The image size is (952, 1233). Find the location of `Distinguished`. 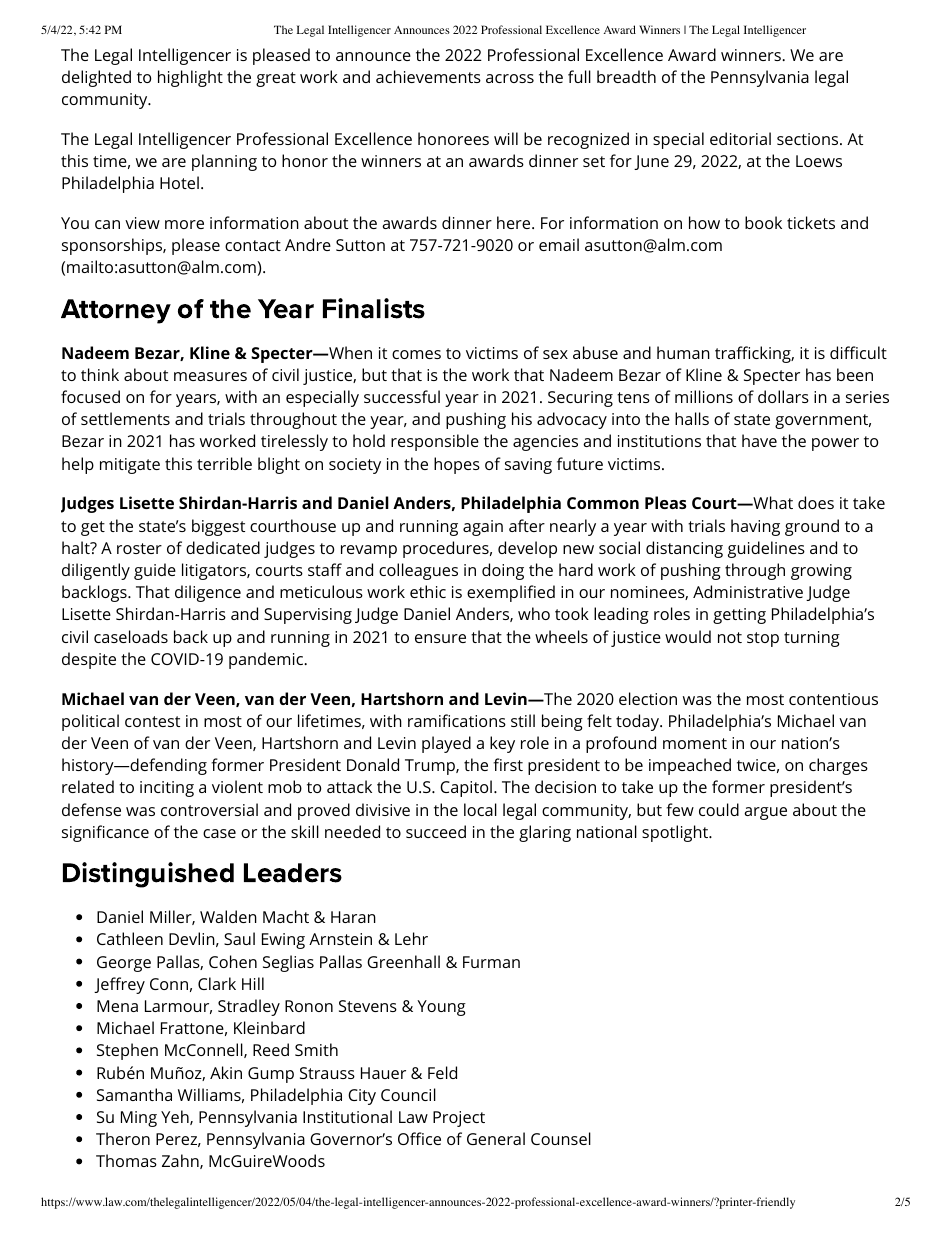

Distinguished is located at coordinates (148, 875).
